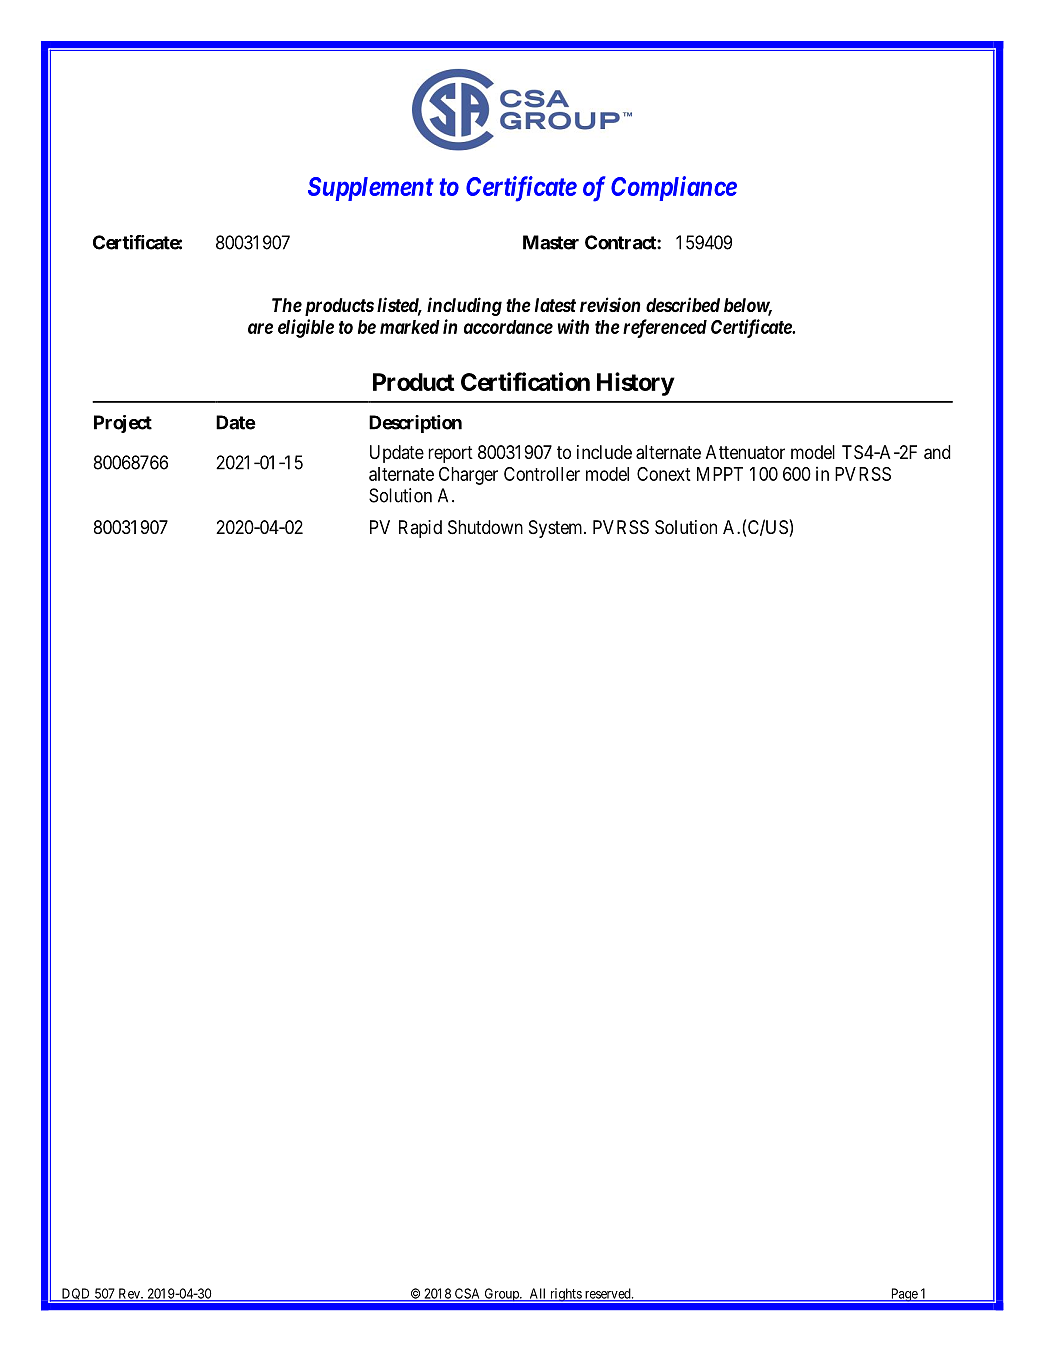 The width and height of the image is (1044, 1351). What do you see at coordinates (420, 529) in the image?
I see `Rapid` at bounding box center [420, 529].
